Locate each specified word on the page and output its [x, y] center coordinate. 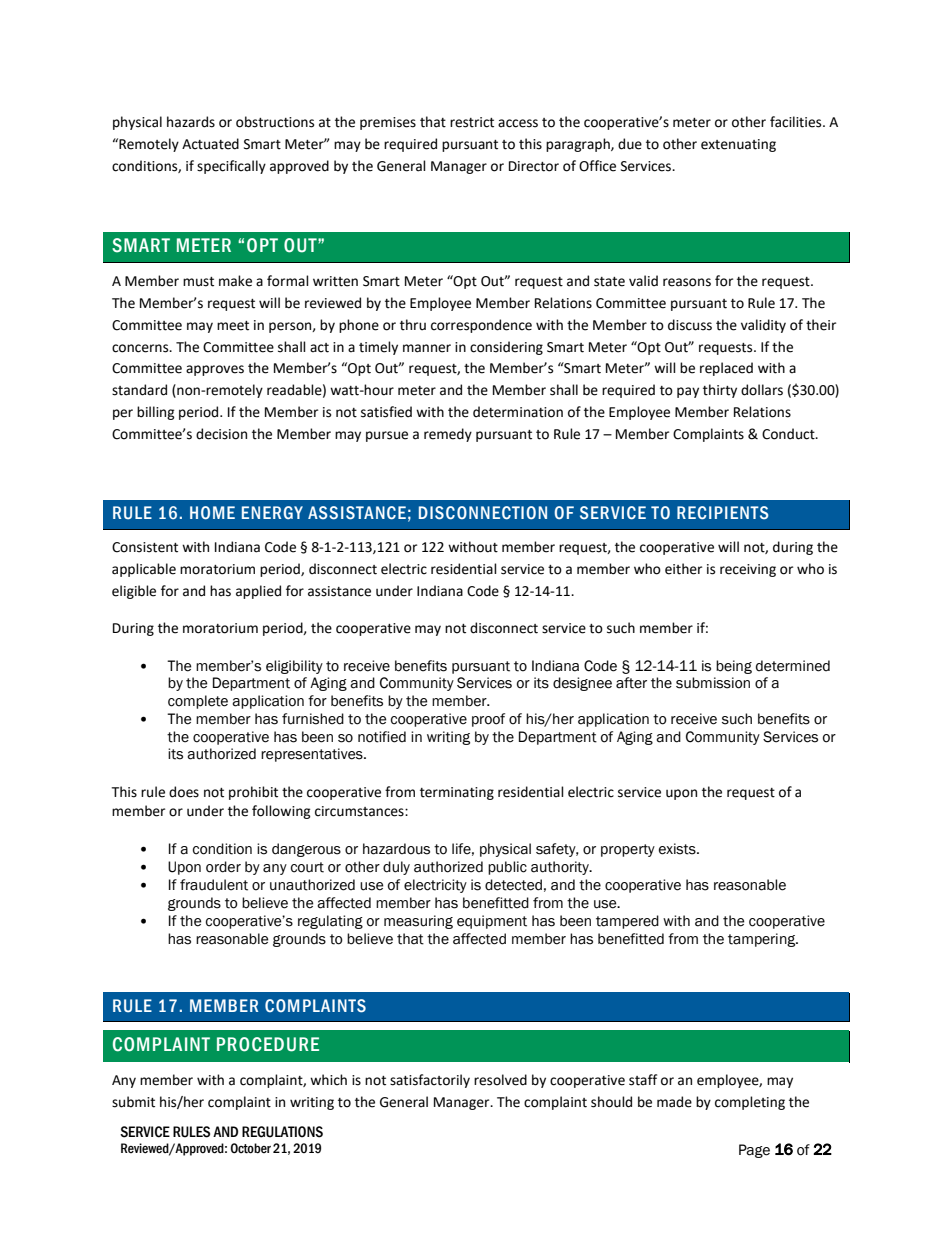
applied [258, 592]
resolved [500, 1080]
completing [750, 1103]
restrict [472, 122]
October [251, 1148]
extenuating [738, 145]
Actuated [210, 144]
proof [488, 720]
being [734, 667]
